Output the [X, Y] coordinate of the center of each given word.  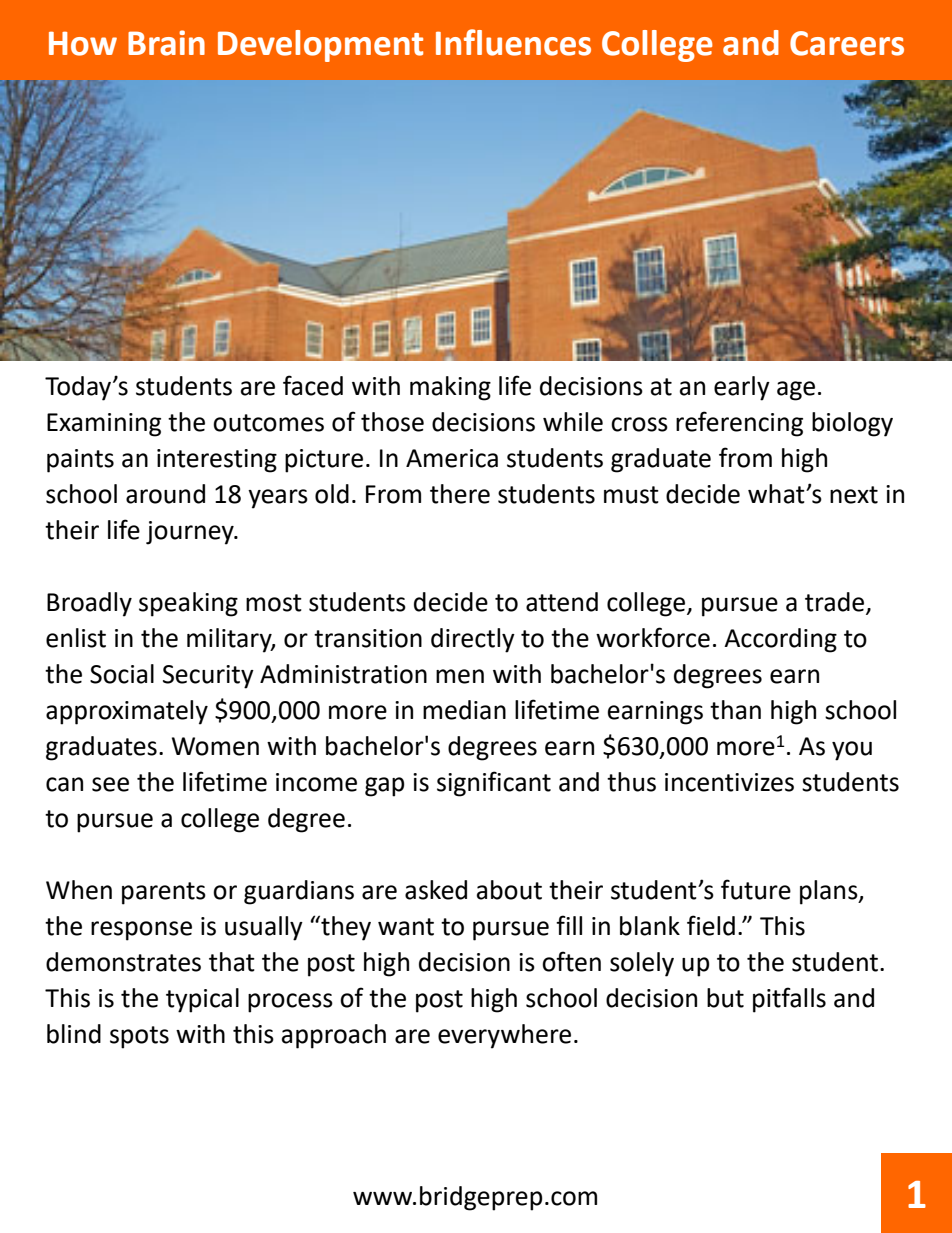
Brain [166, 43]
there [460, 494]
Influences [513, 42]
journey [191, 533]
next [854, 495]
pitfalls [789, 1000]
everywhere [504, 1036]
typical [202, 1000]
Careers [847, 43]
